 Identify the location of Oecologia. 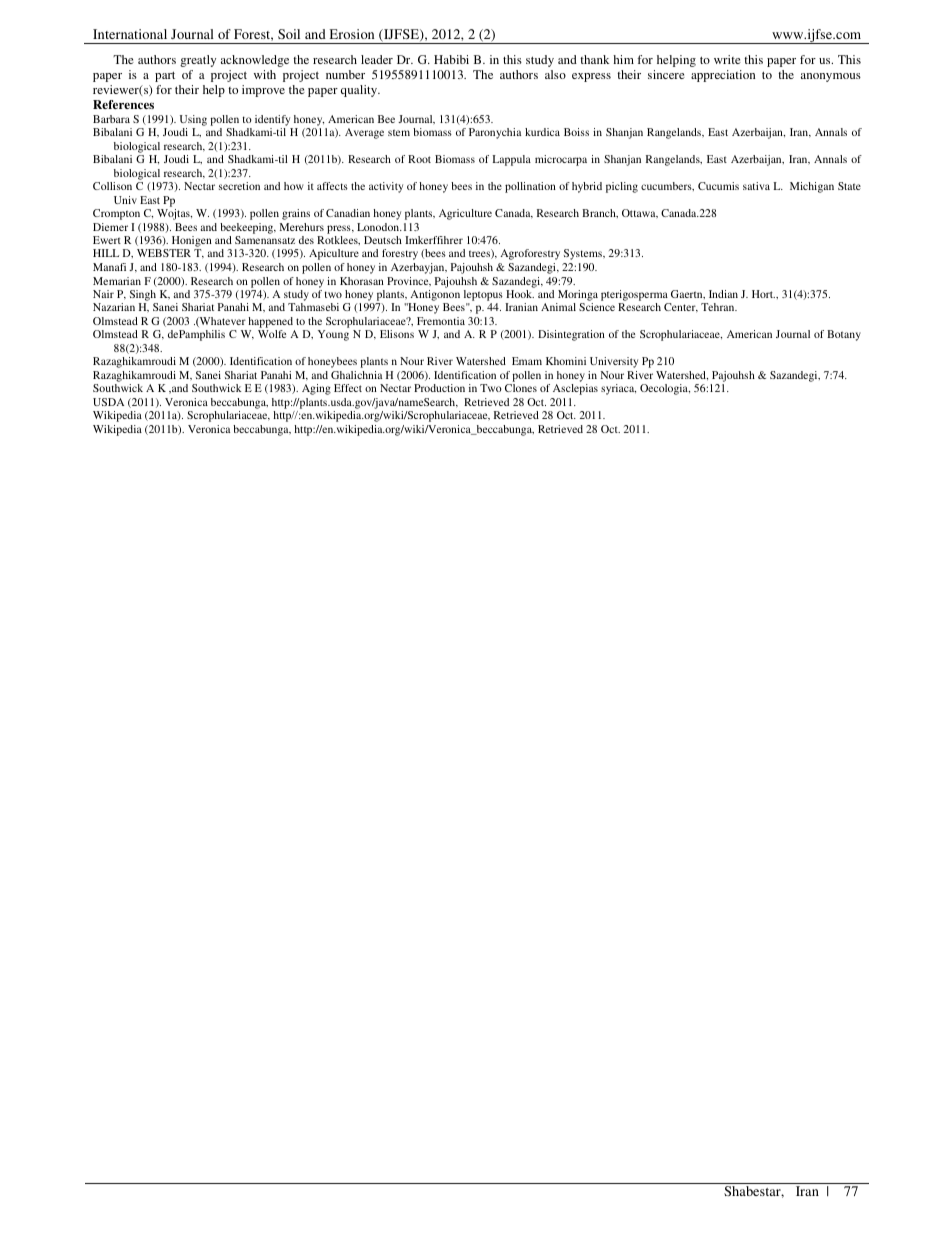
(665, 389).
